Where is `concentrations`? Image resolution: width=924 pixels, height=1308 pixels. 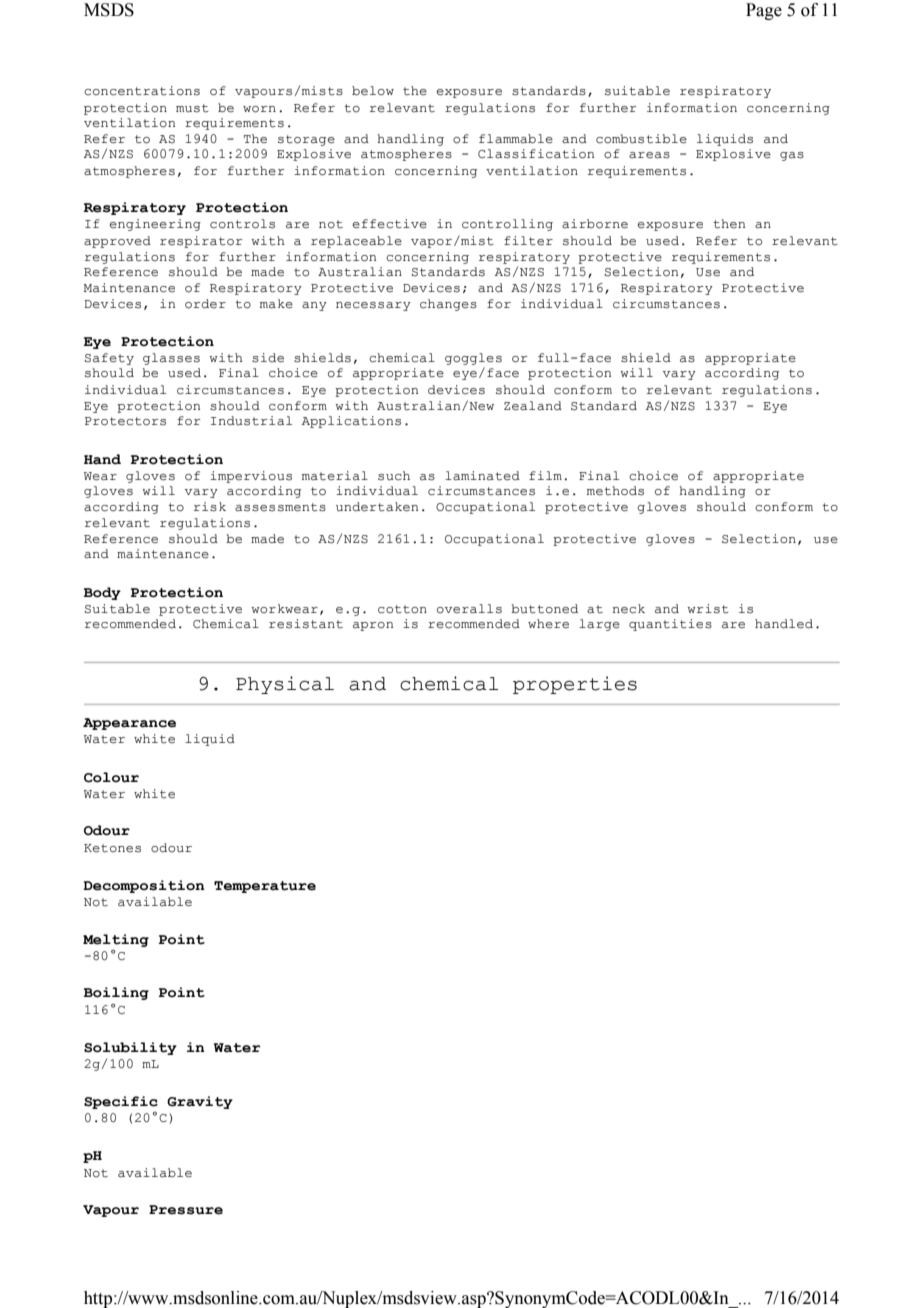 concentrations is located at coordinates (142, 91).
